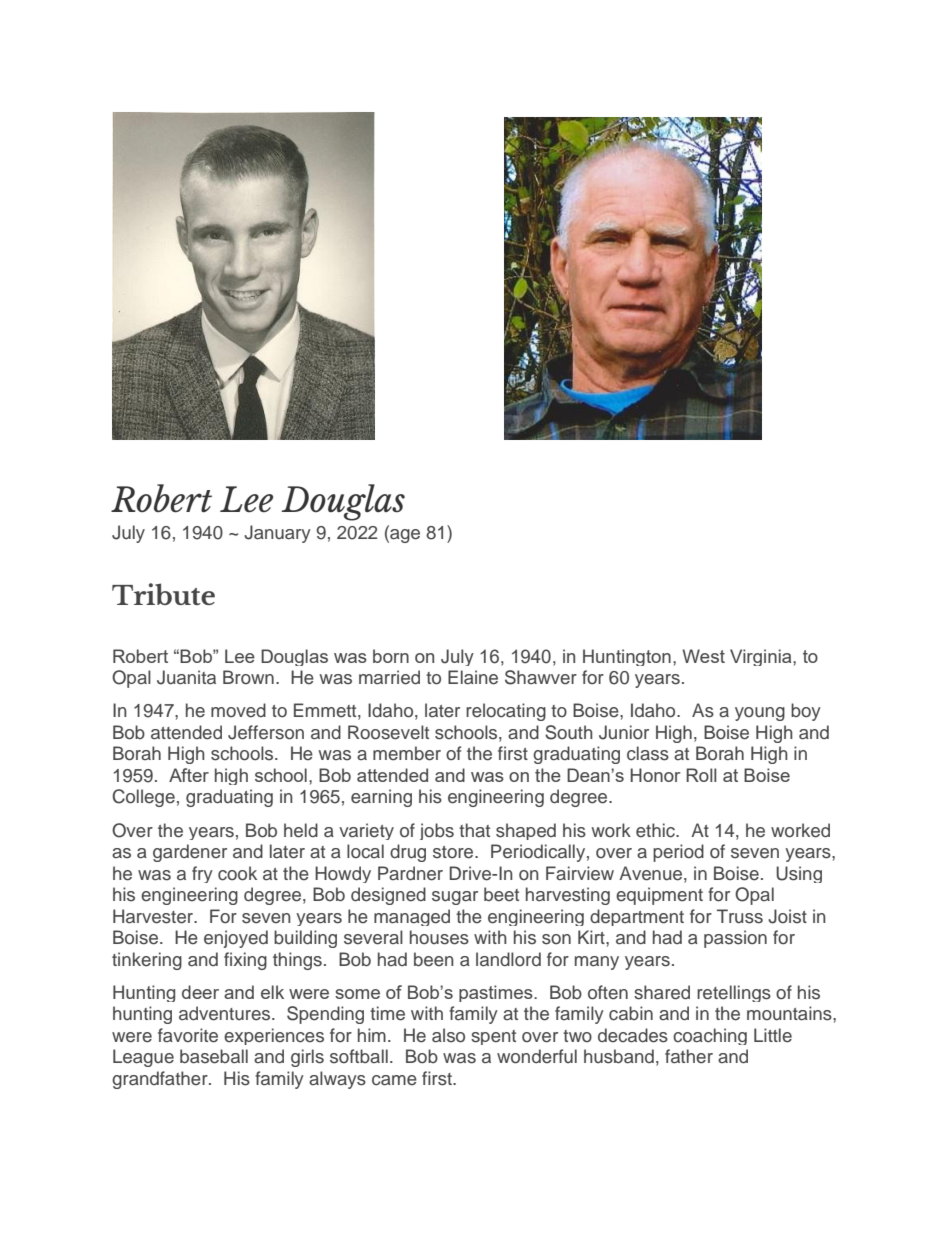  I want to click on moved, so click(238, 710).
